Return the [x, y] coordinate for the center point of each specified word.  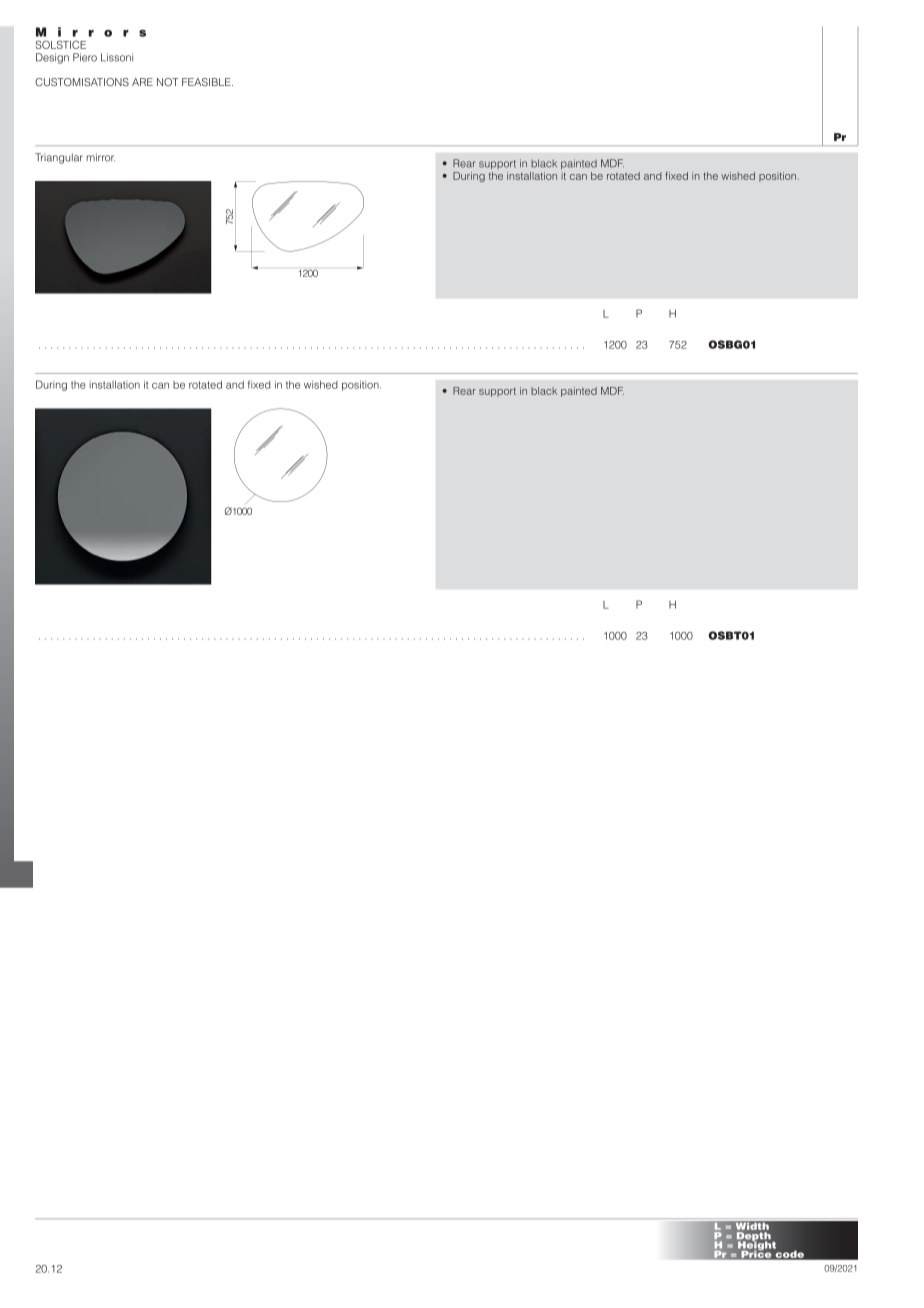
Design [52, 58]
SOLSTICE [61, 44]
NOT [167, 82]
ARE [142, 82]
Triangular [59, 158]
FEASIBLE [207, 82]
